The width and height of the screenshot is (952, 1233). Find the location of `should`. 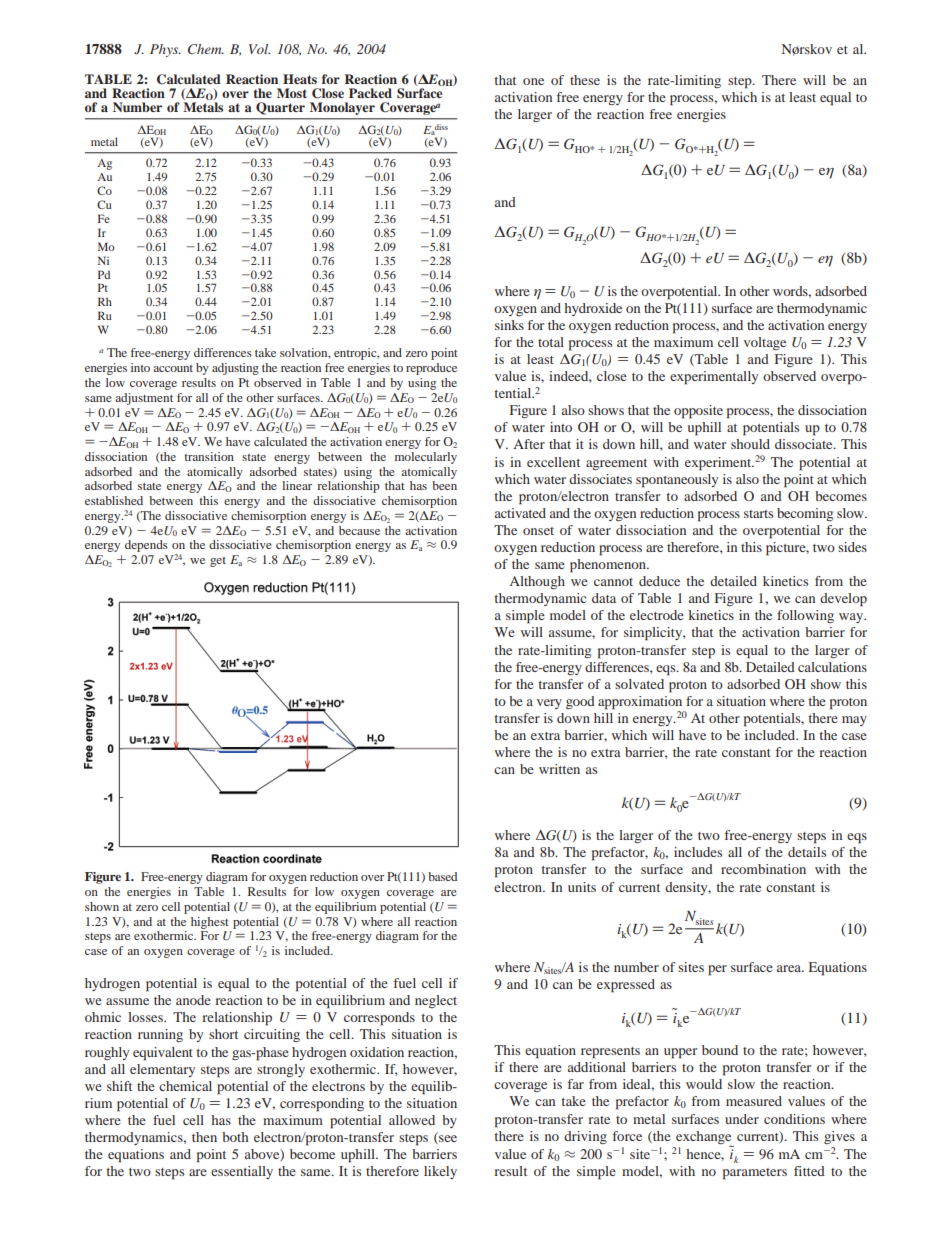

should is located at coordinates (750, 444).
